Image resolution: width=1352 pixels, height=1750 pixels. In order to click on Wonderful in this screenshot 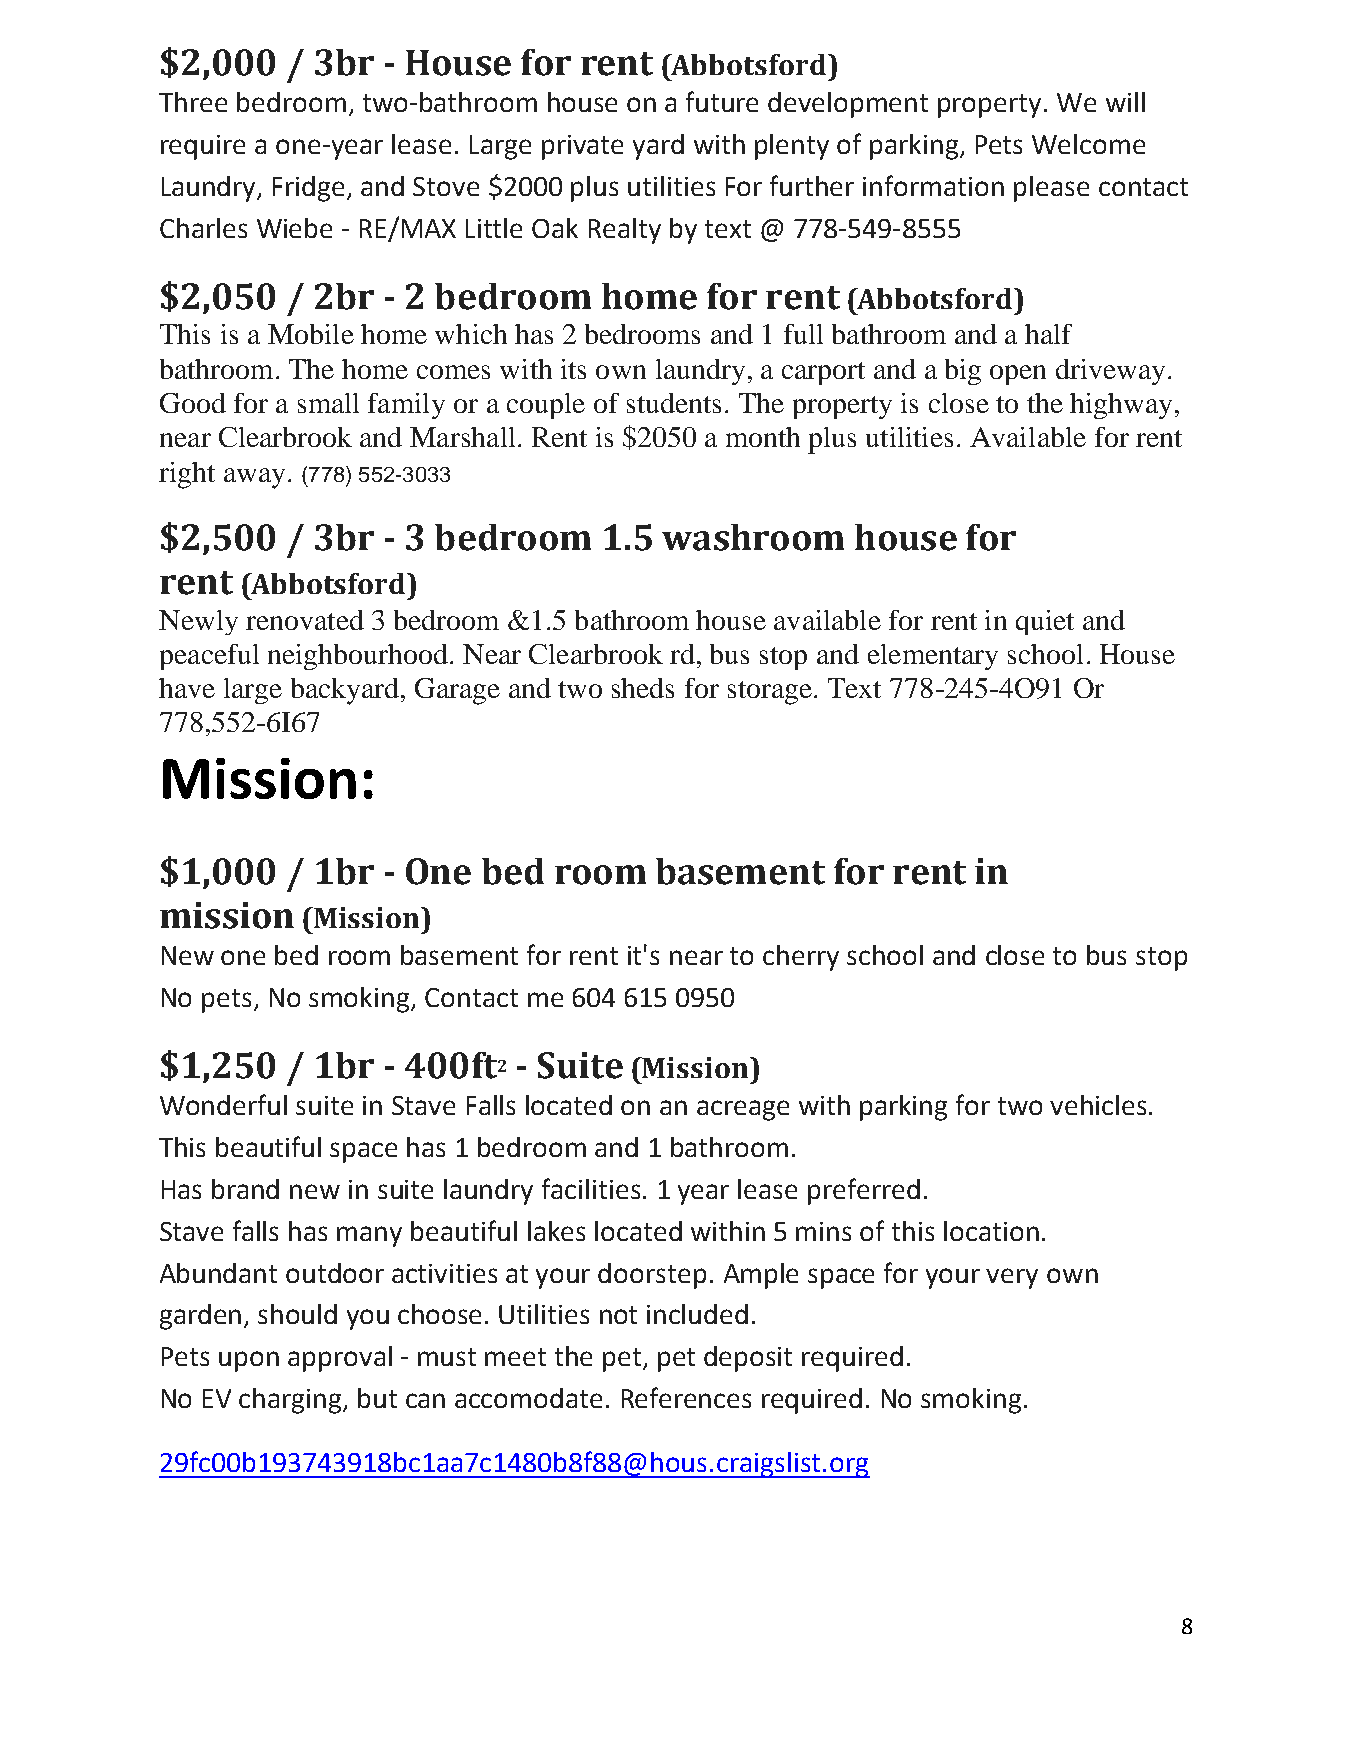, I will do `click(223, 1104)`.
